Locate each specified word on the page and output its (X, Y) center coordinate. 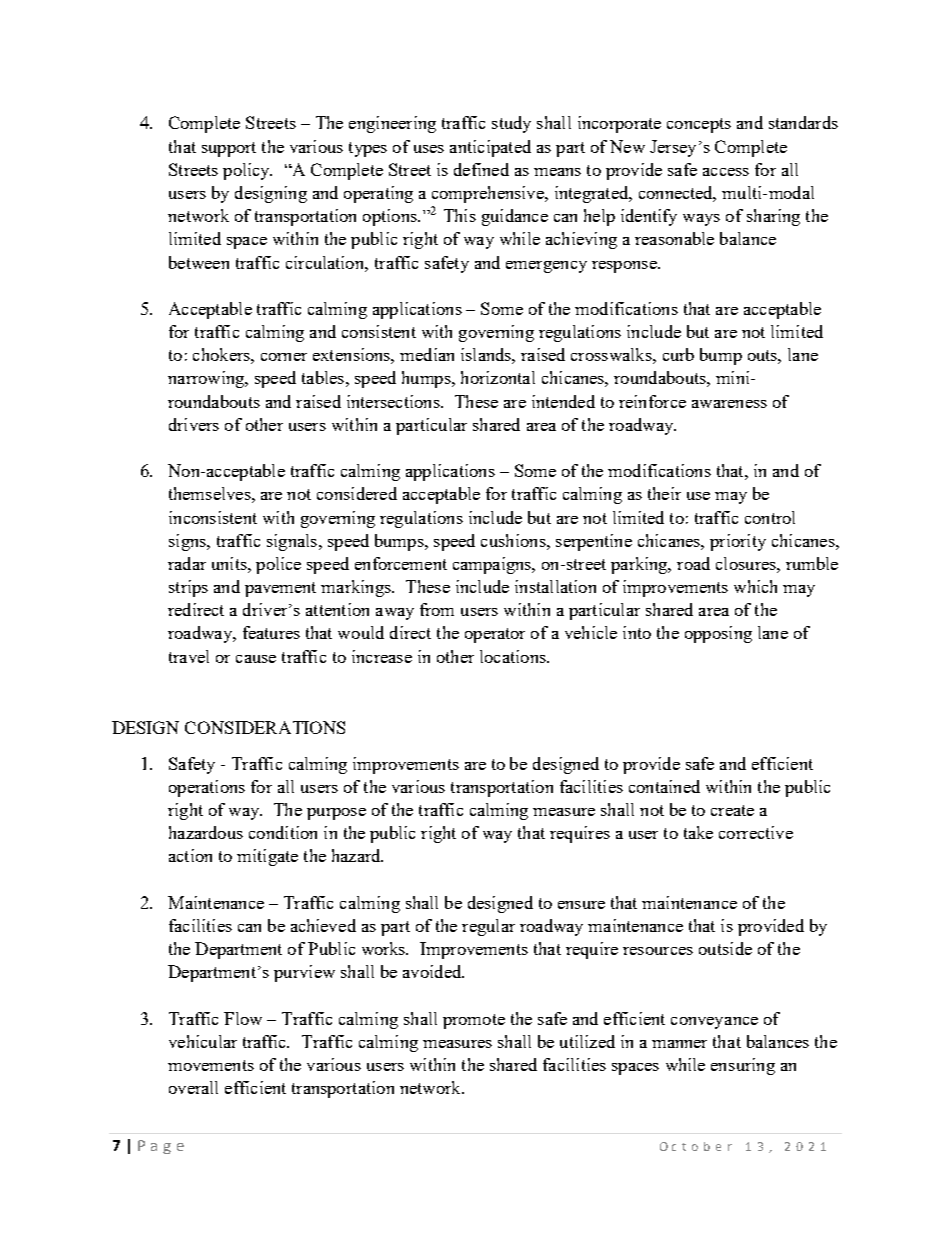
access (726, 172)
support (229, 149)
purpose (336, 814)
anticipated (490, 148)
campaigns (493, 565)
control (770, 517)
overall (193, 1087)
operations (207, 788)
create (732, 810)
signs (188, 542)
